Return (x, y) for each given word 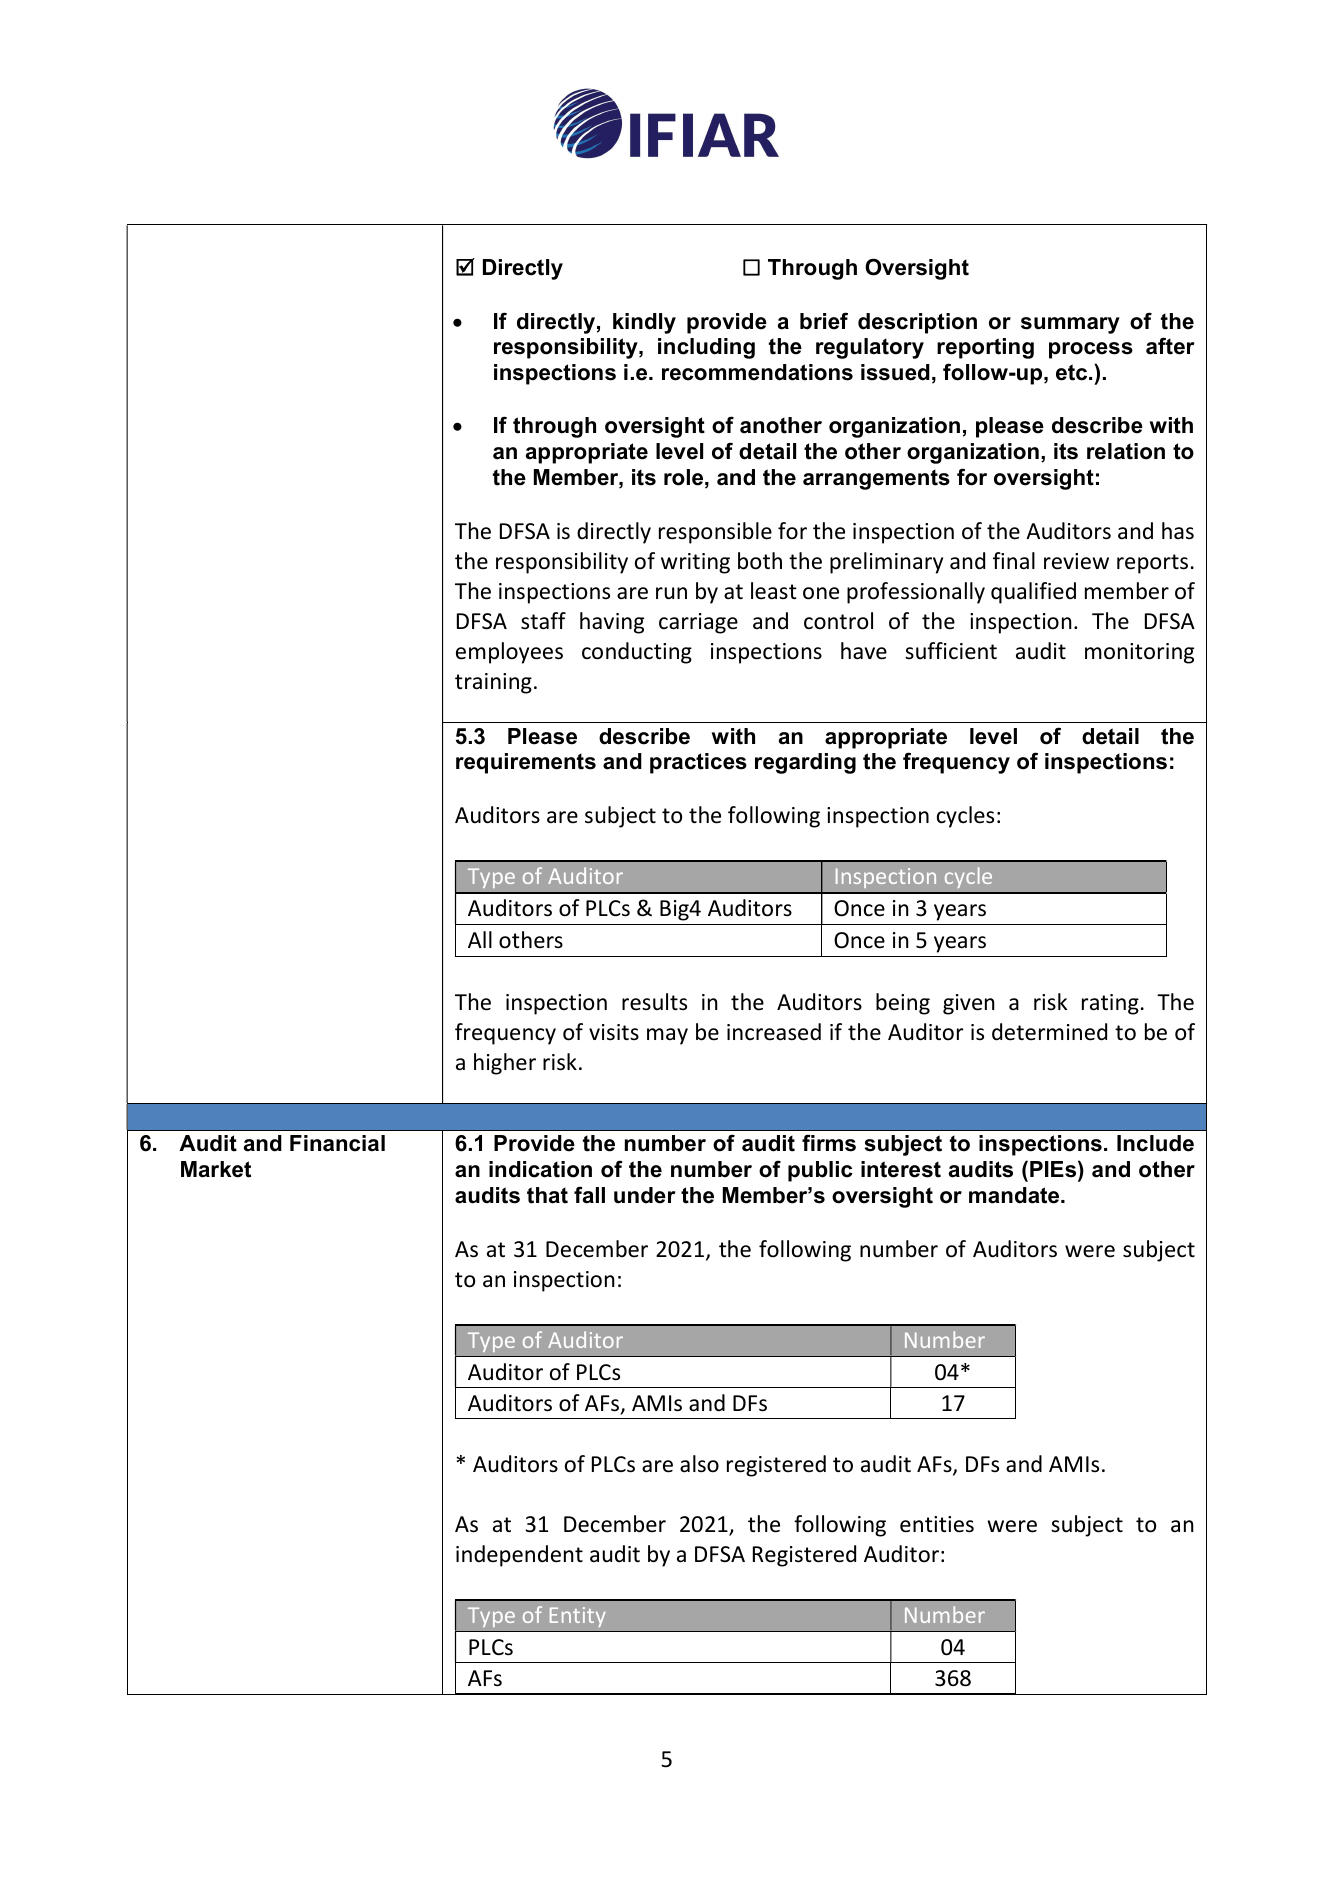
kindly (644, 323)
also (699, 1464)
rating (1110, 1004)
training (493, 683)
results (654, 1002)
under (645, 1195)
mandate (1015, 1195)
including (706, 348)
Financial (337, 1143)
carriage (698, 623)
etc (1073, 372)
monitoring (1139, 653)
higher (505, 1064)
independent (519, 1556)
